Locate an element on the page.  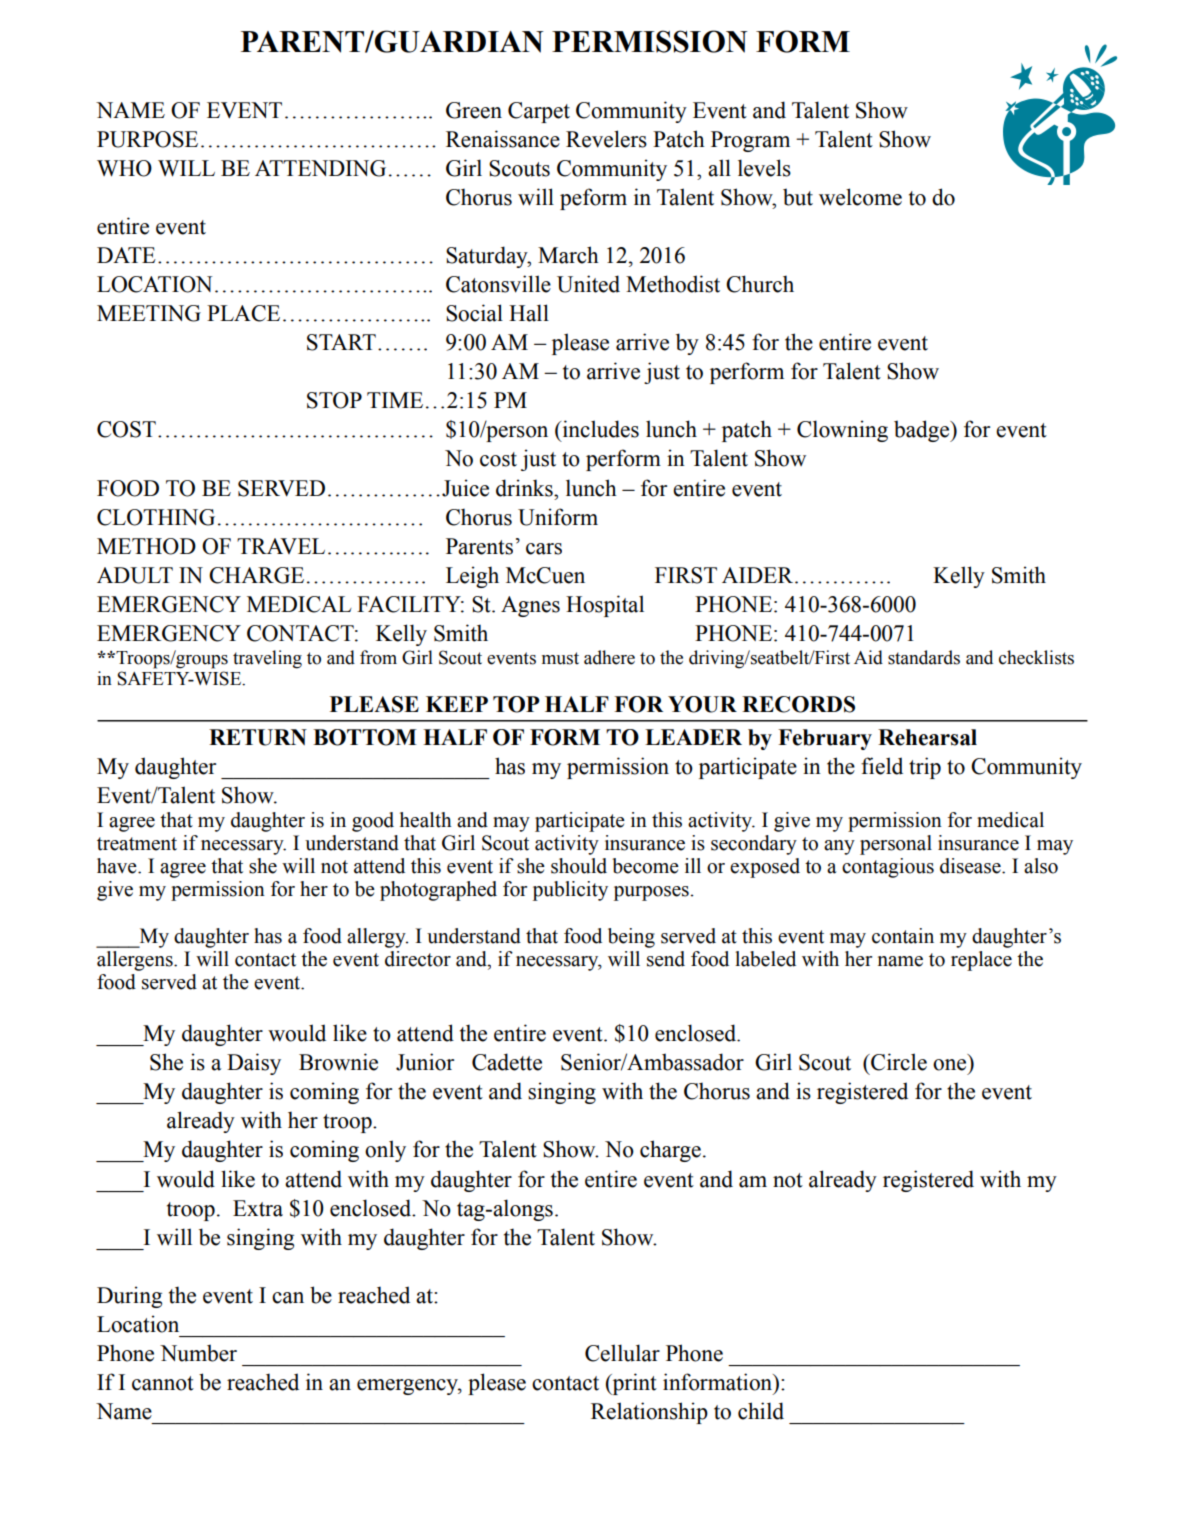
standards is located at coordinates (924, 657).
